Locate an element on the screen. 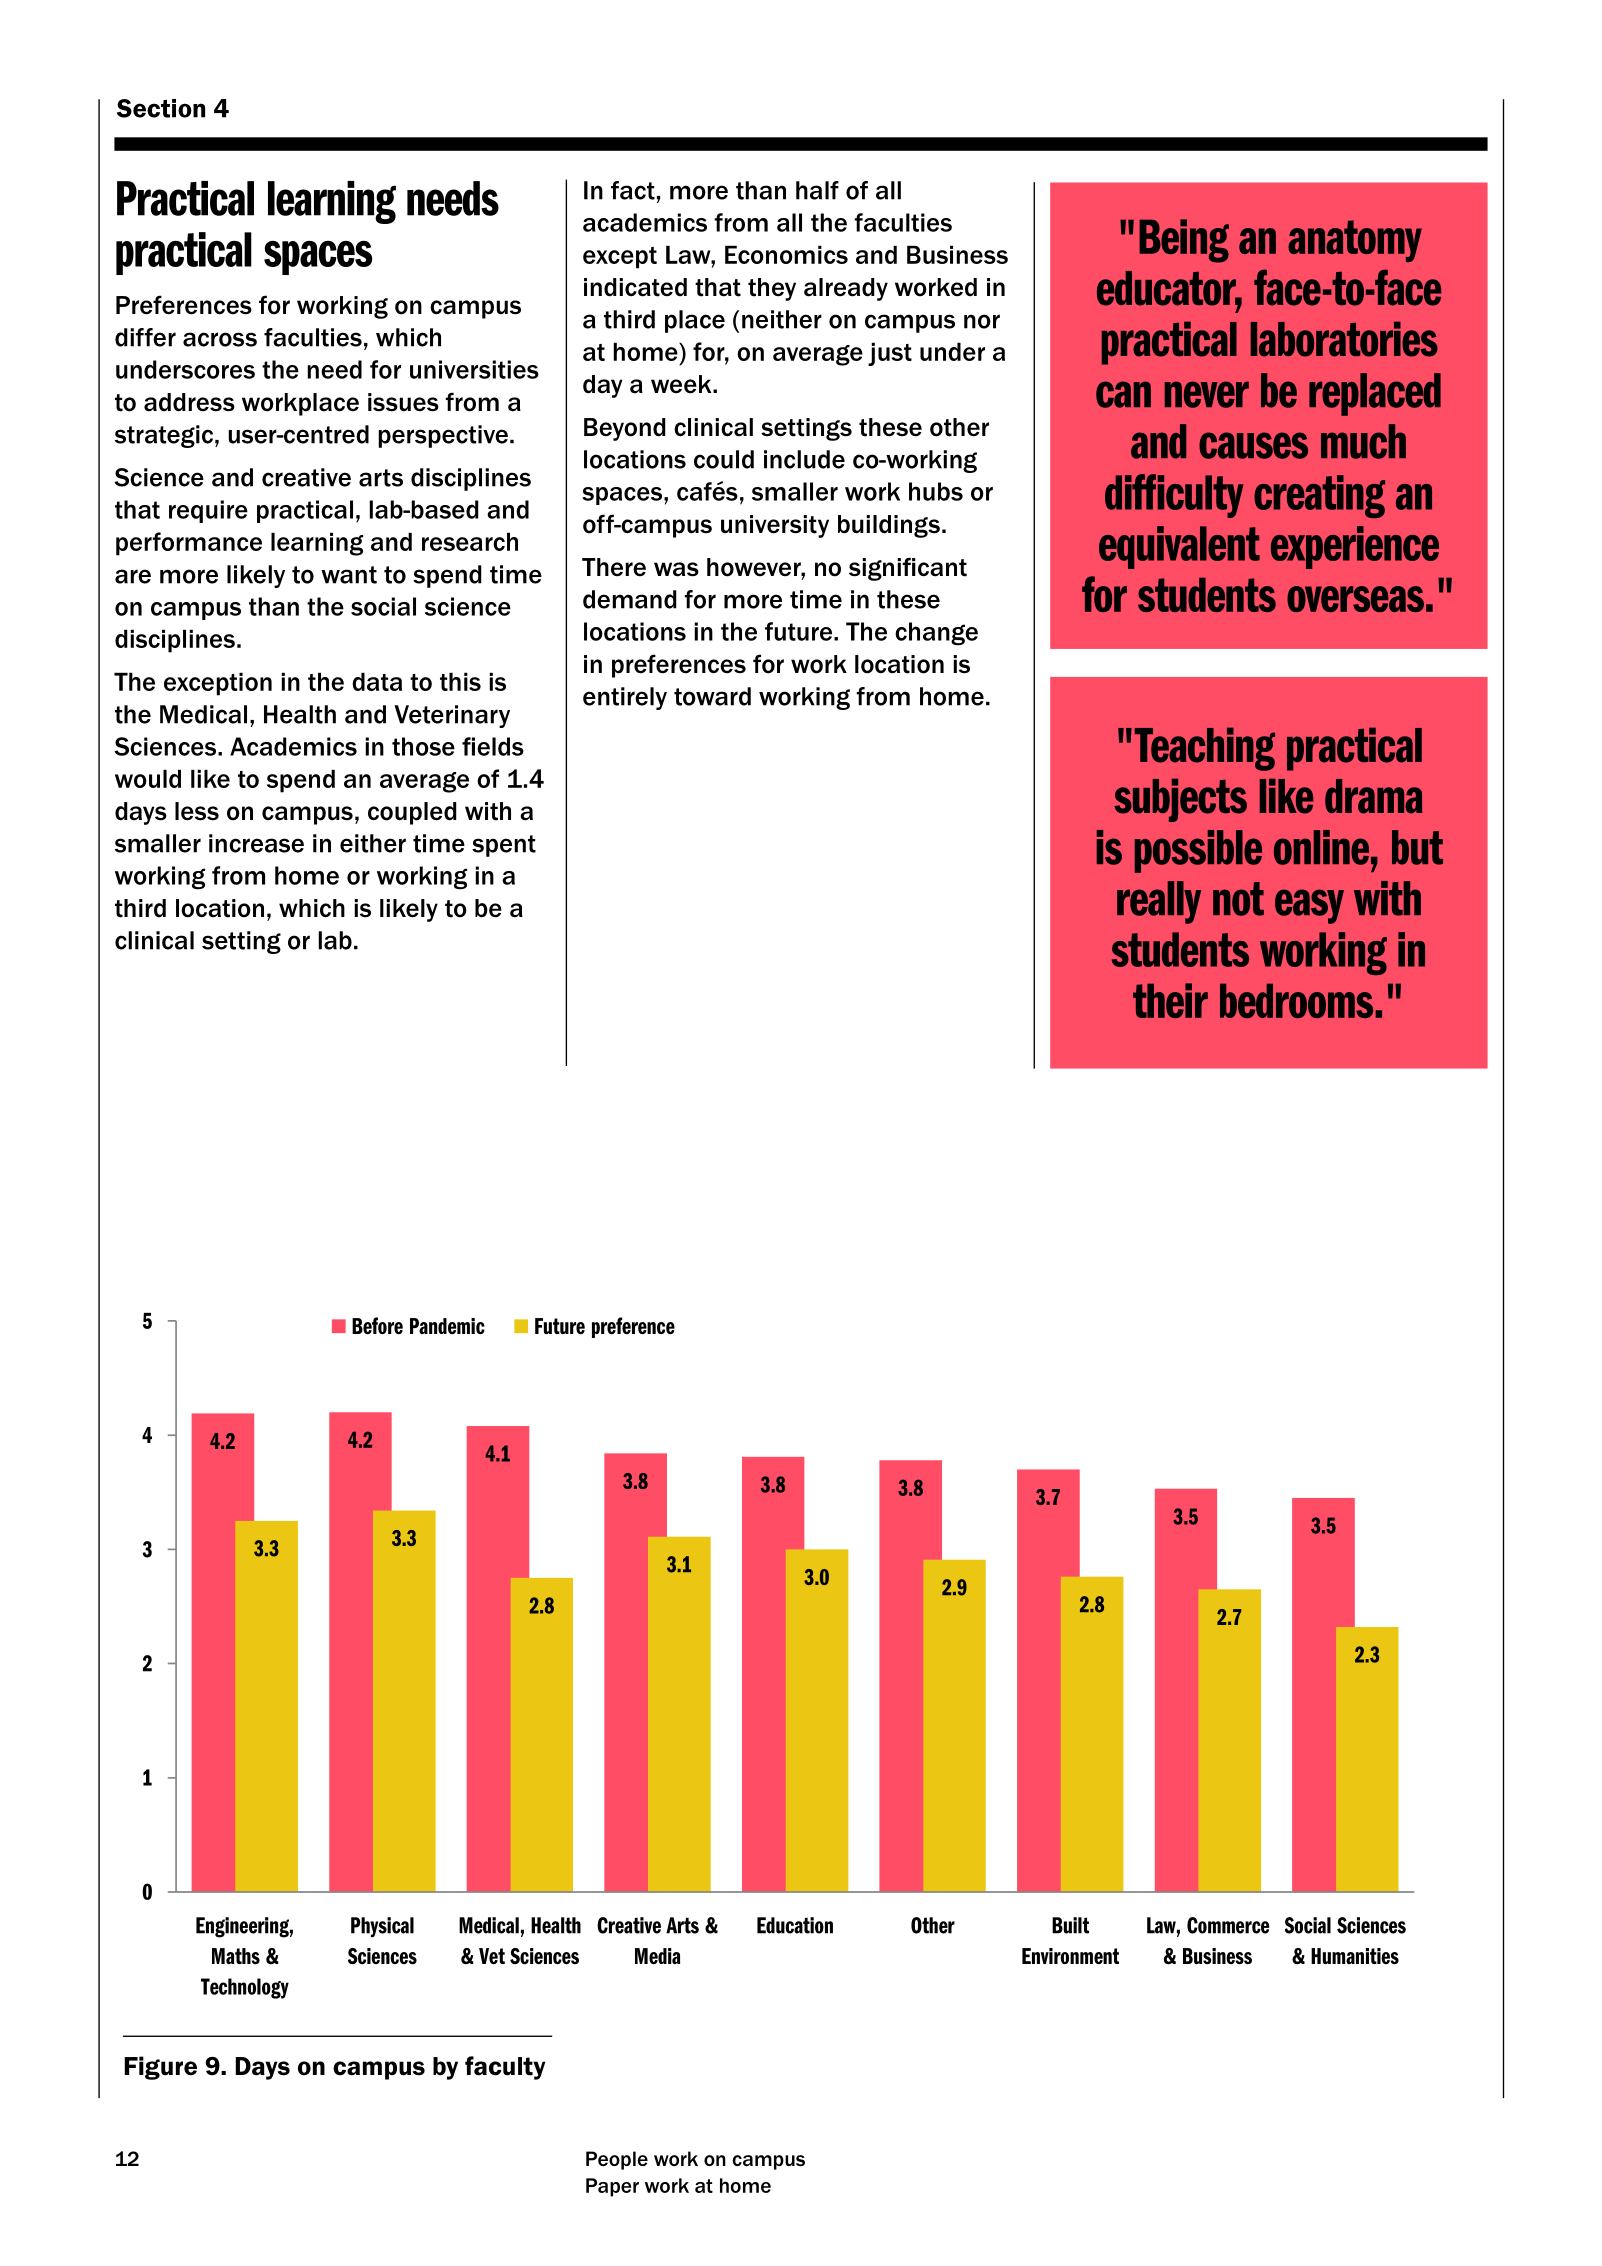  faculty is located at coordinates (505, 2068).
